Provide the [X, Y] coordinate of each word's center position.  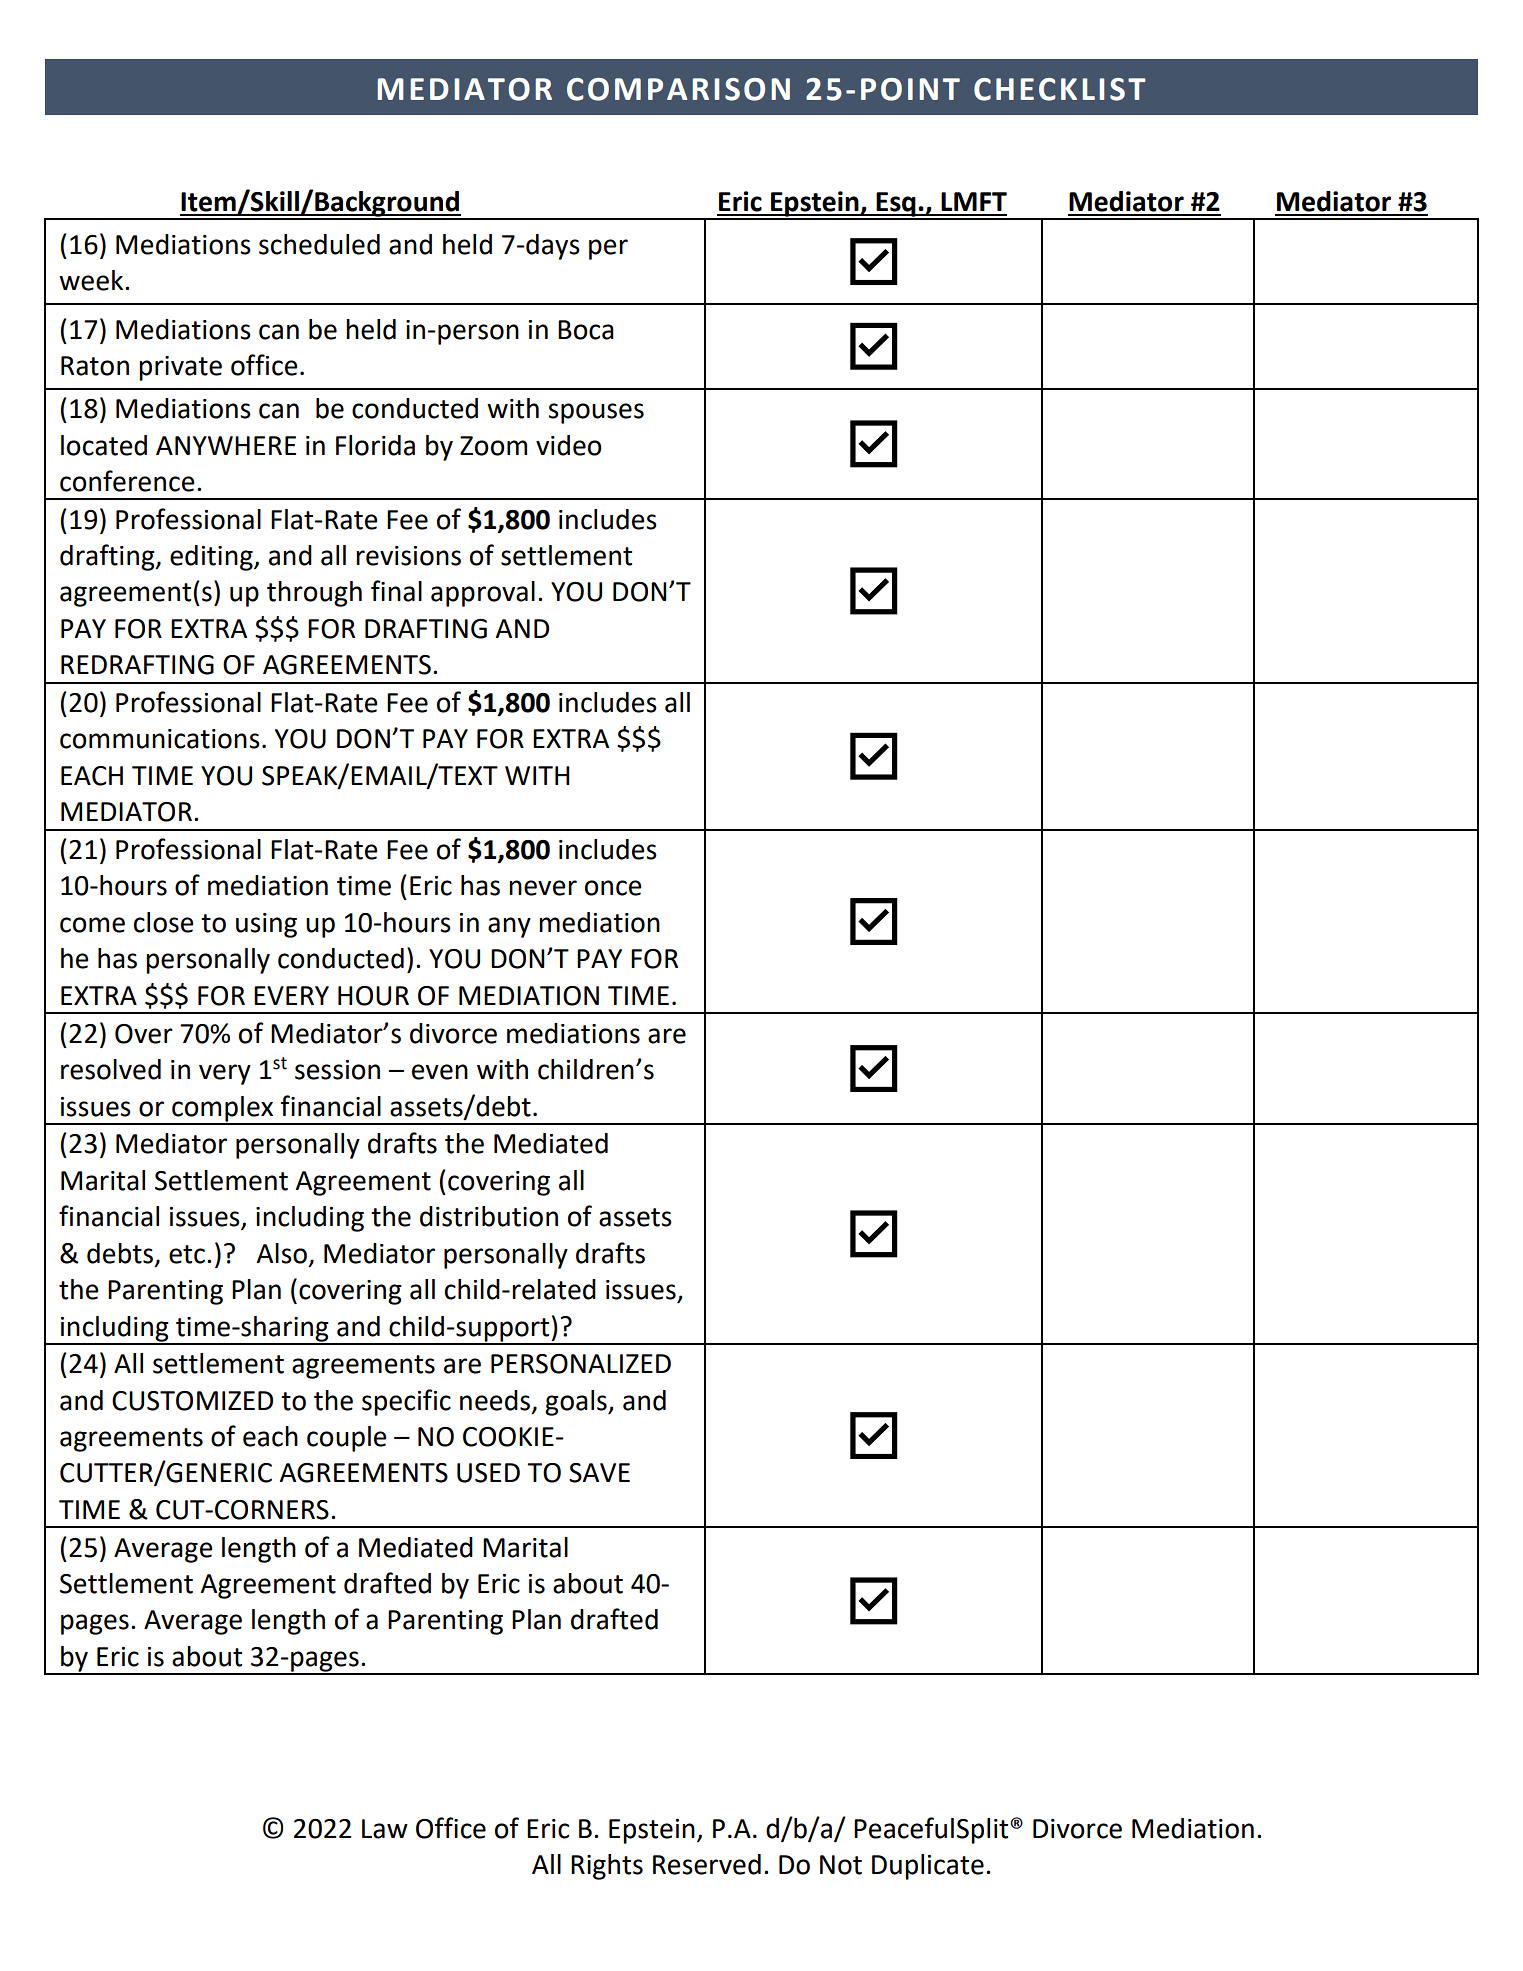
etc [187, 1254]
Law [385, 1829]
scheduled [319, 244]
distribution [489, 1216]
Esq [896, 205]
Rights [607, 1867]
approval [483, 594]
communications [160, 739]
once [613, 888]
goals [577, 1403]
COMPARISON [678, 89]
